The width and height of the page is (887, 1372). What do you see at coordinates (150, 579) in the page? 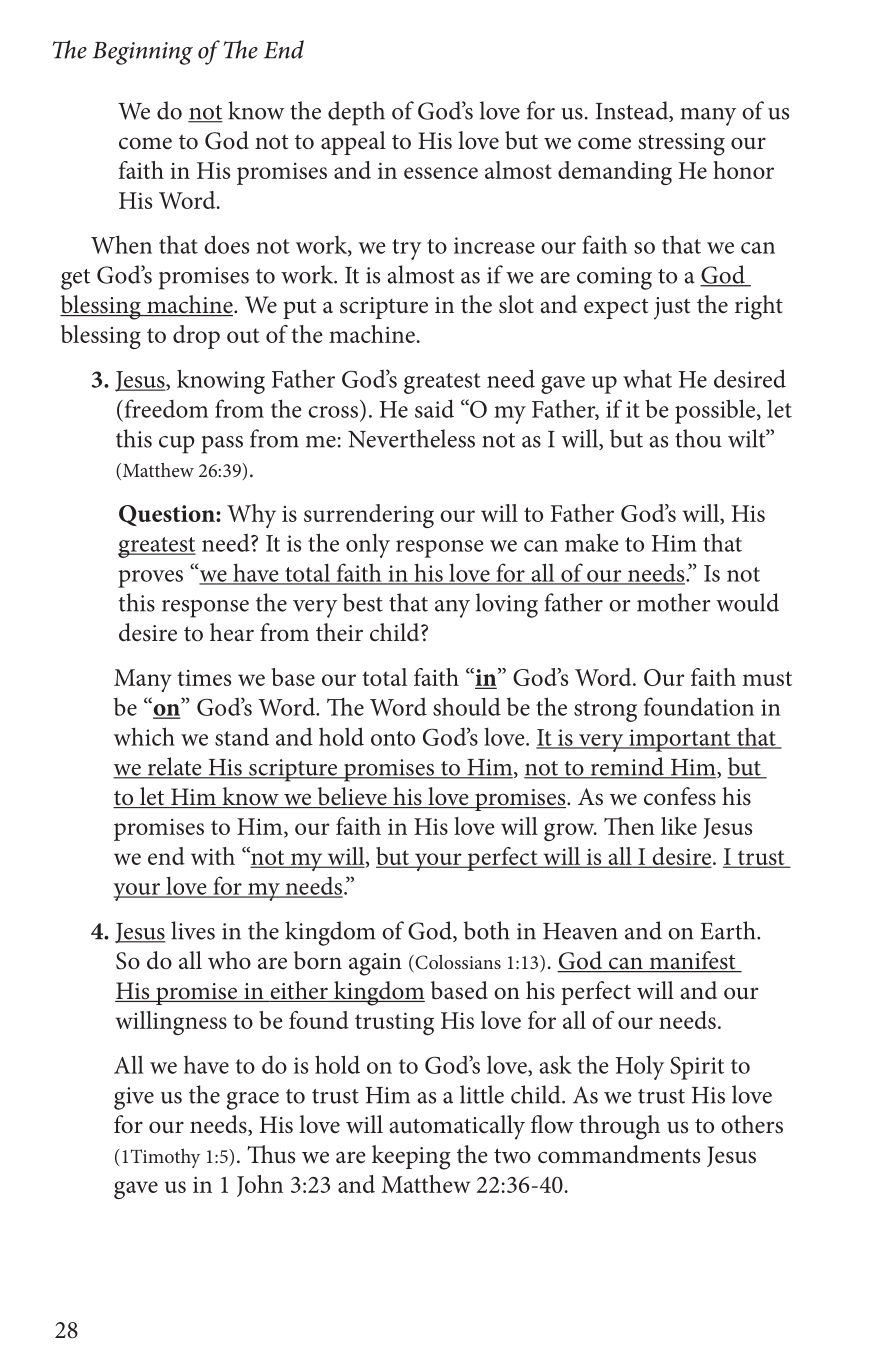
I see `proves` at bounding box center [150, 579].
